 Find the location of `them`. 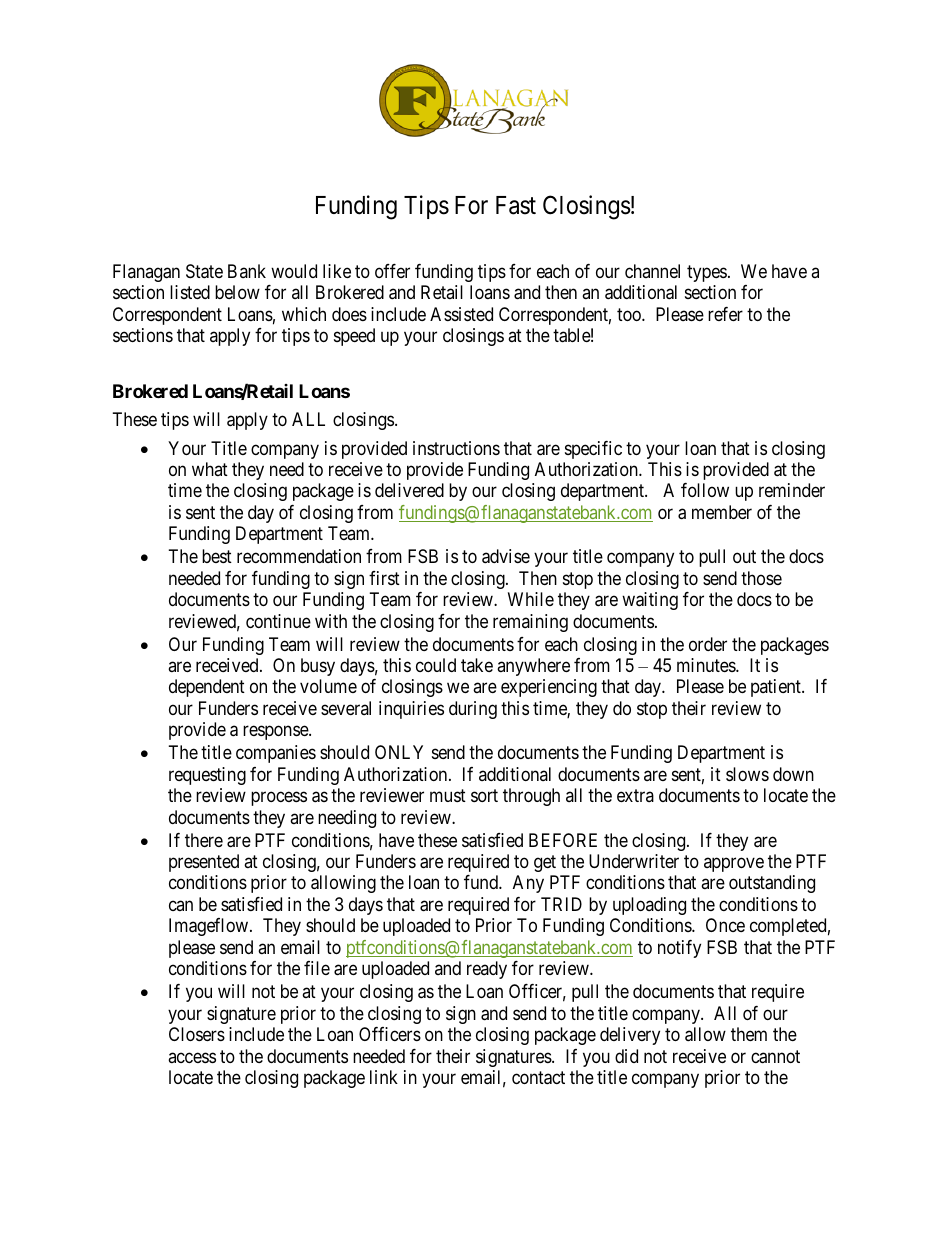

them is located at coordinates (749, 1034).
